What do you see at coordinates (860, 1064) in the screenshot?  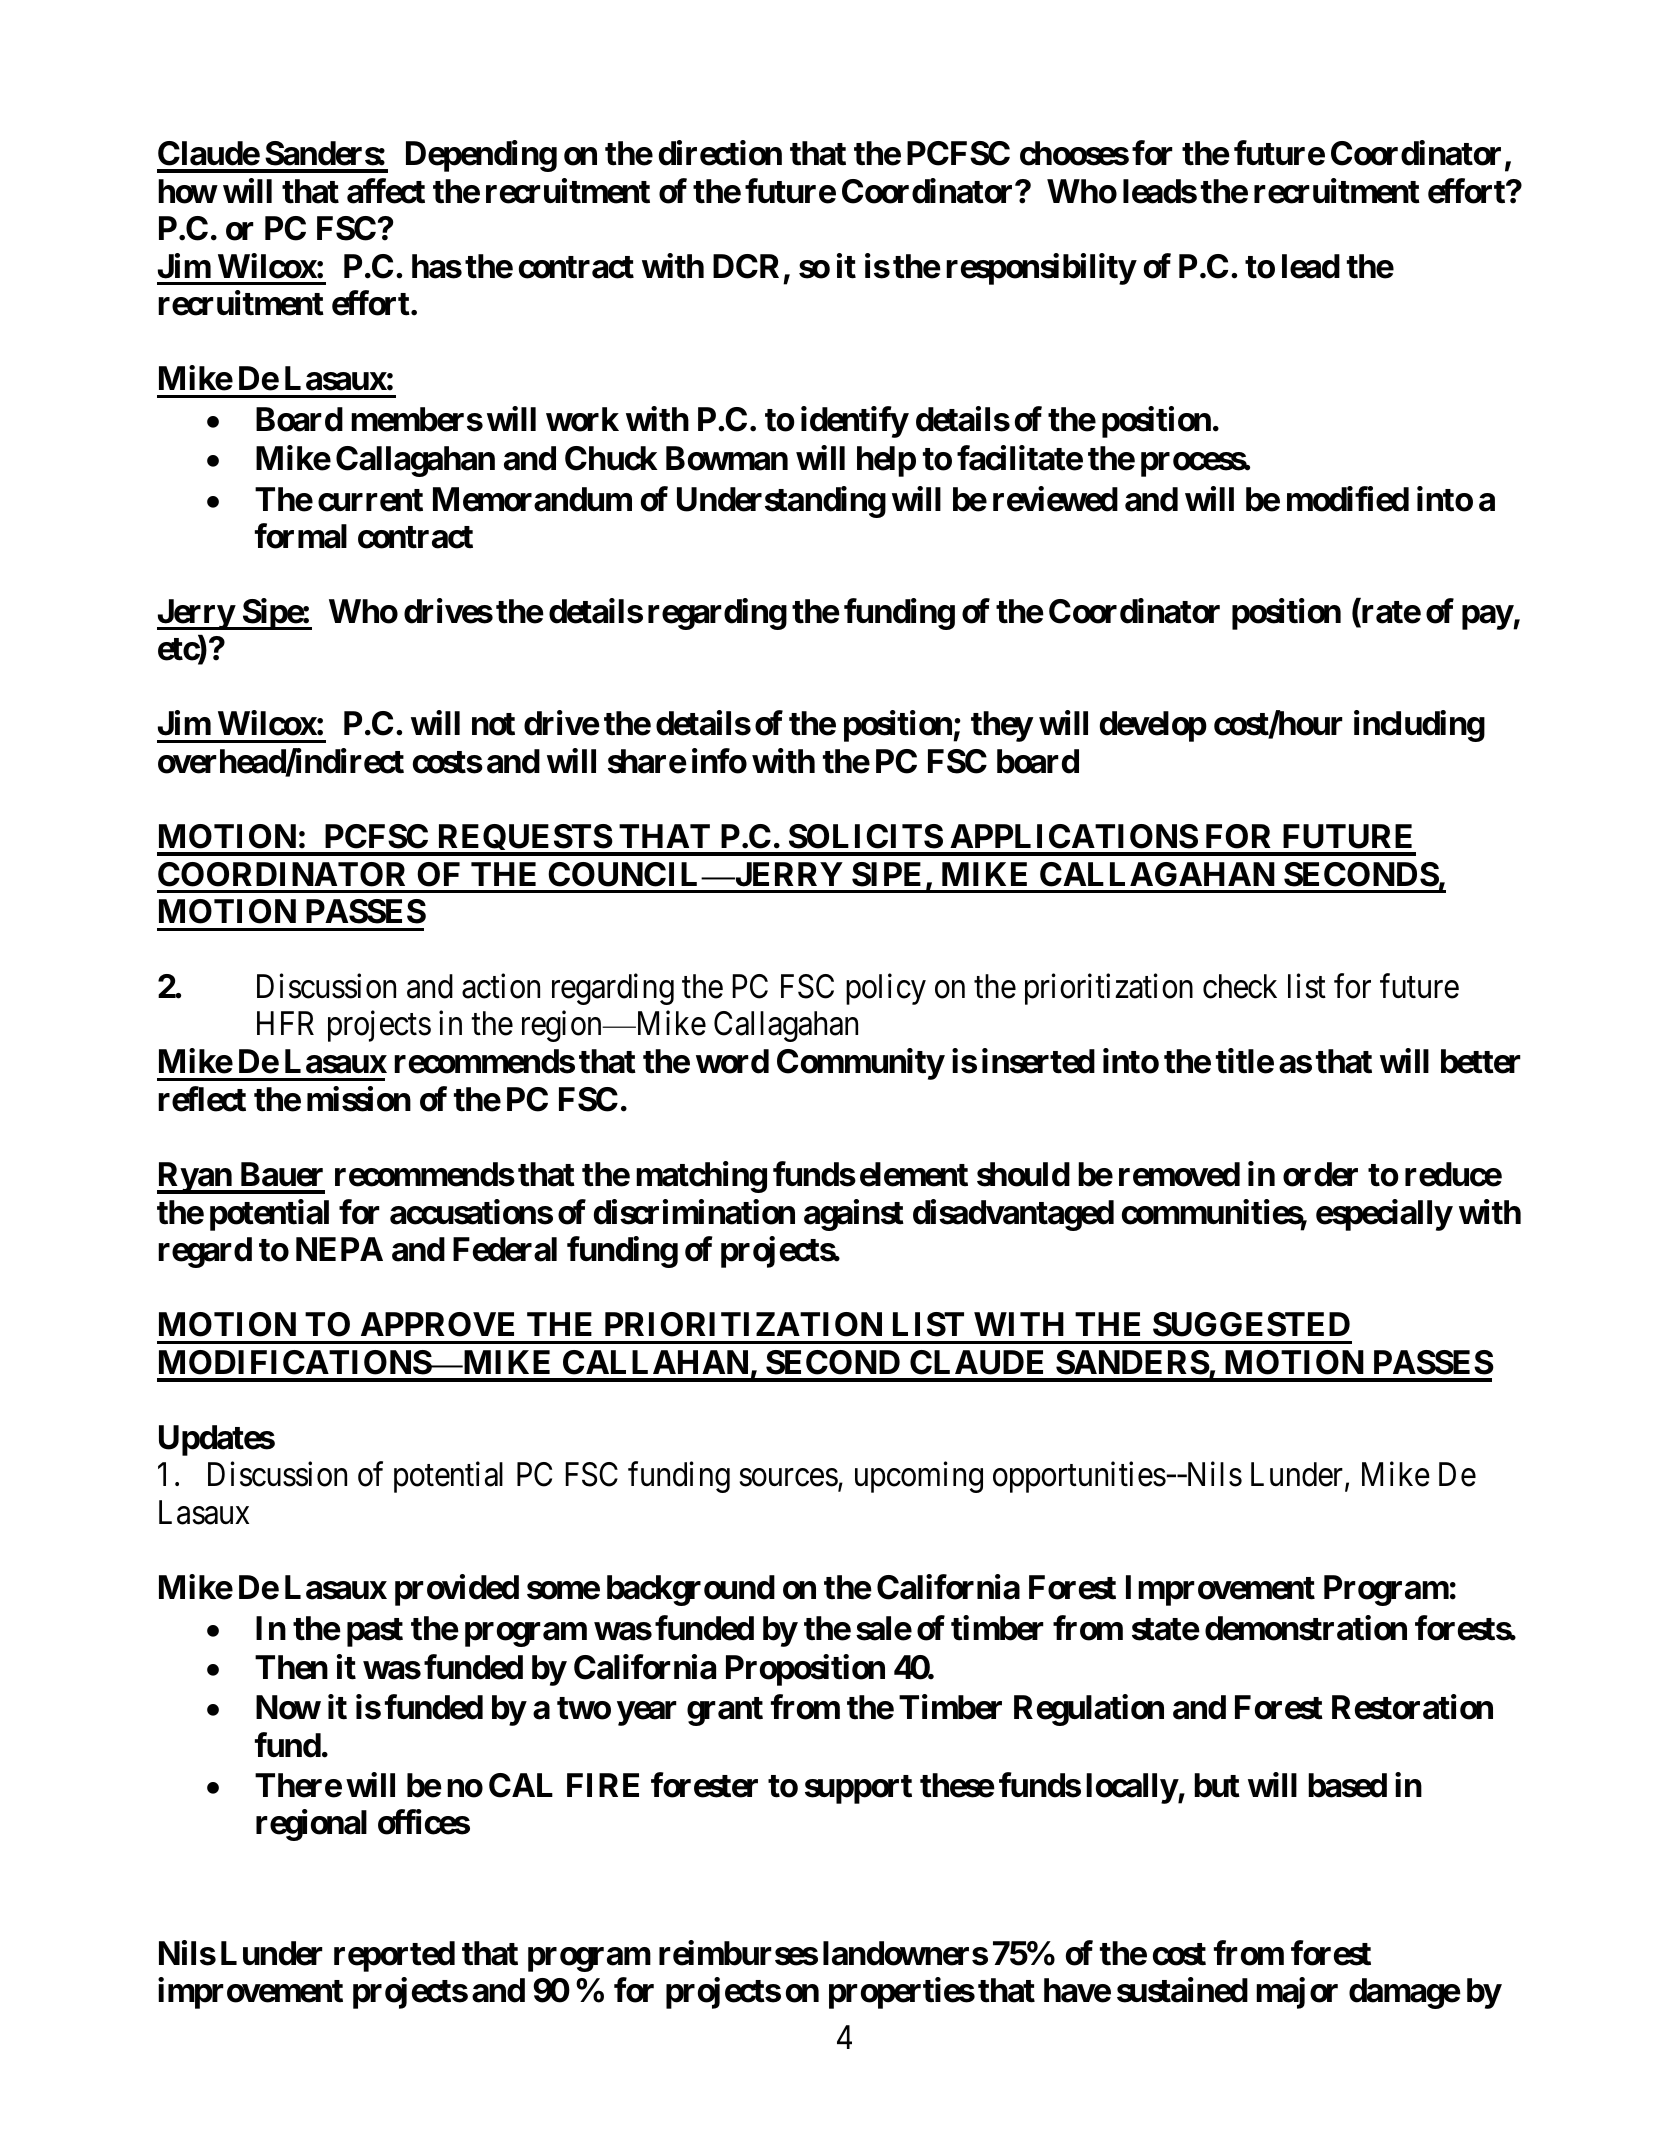 I see `Community` at bounding box center [860, 1064].
